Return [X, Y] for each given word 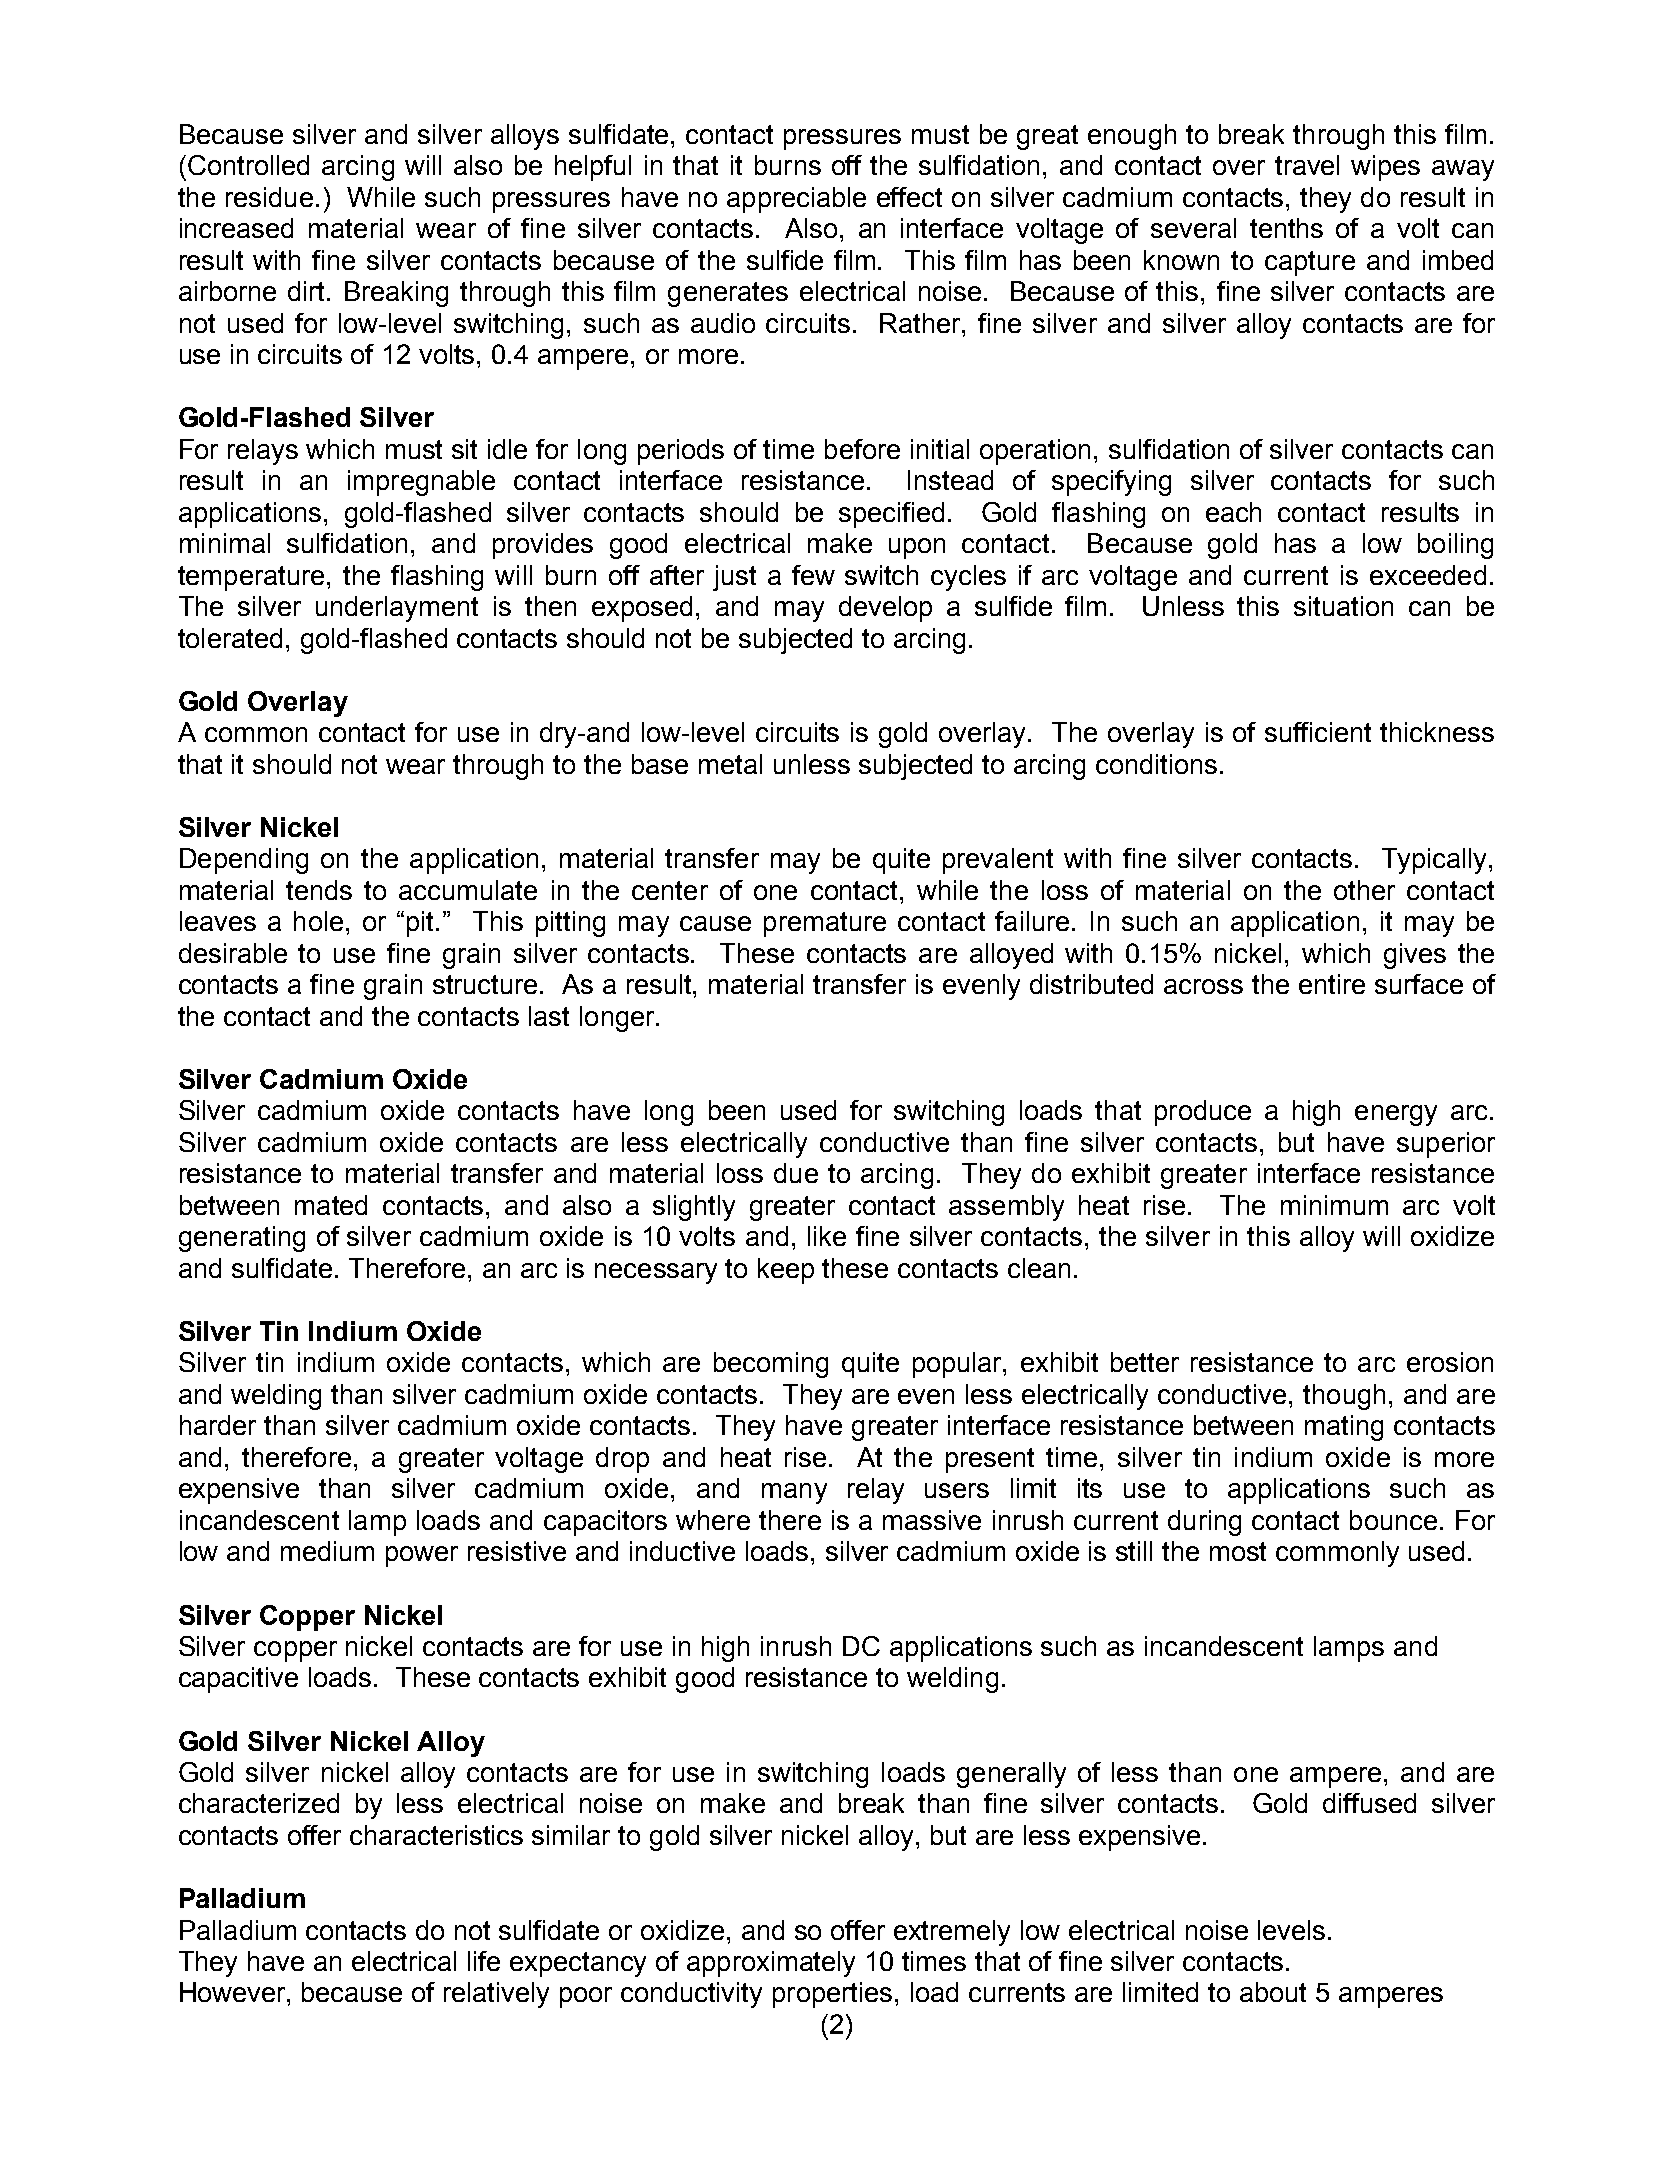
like [827, 1236]
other [1364, 890]
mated [331, 1205]
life [484, 1961]
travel [1307, 165]
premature [825, 924]
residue [269, 197]
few [813, 575]
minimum [1334, 1205]
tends [319, 890]
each [1233, 512]
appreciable [796, 200]
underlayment [397, 609]
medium [327, 1551]
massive [932, 1520]
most [1238, 1551]
